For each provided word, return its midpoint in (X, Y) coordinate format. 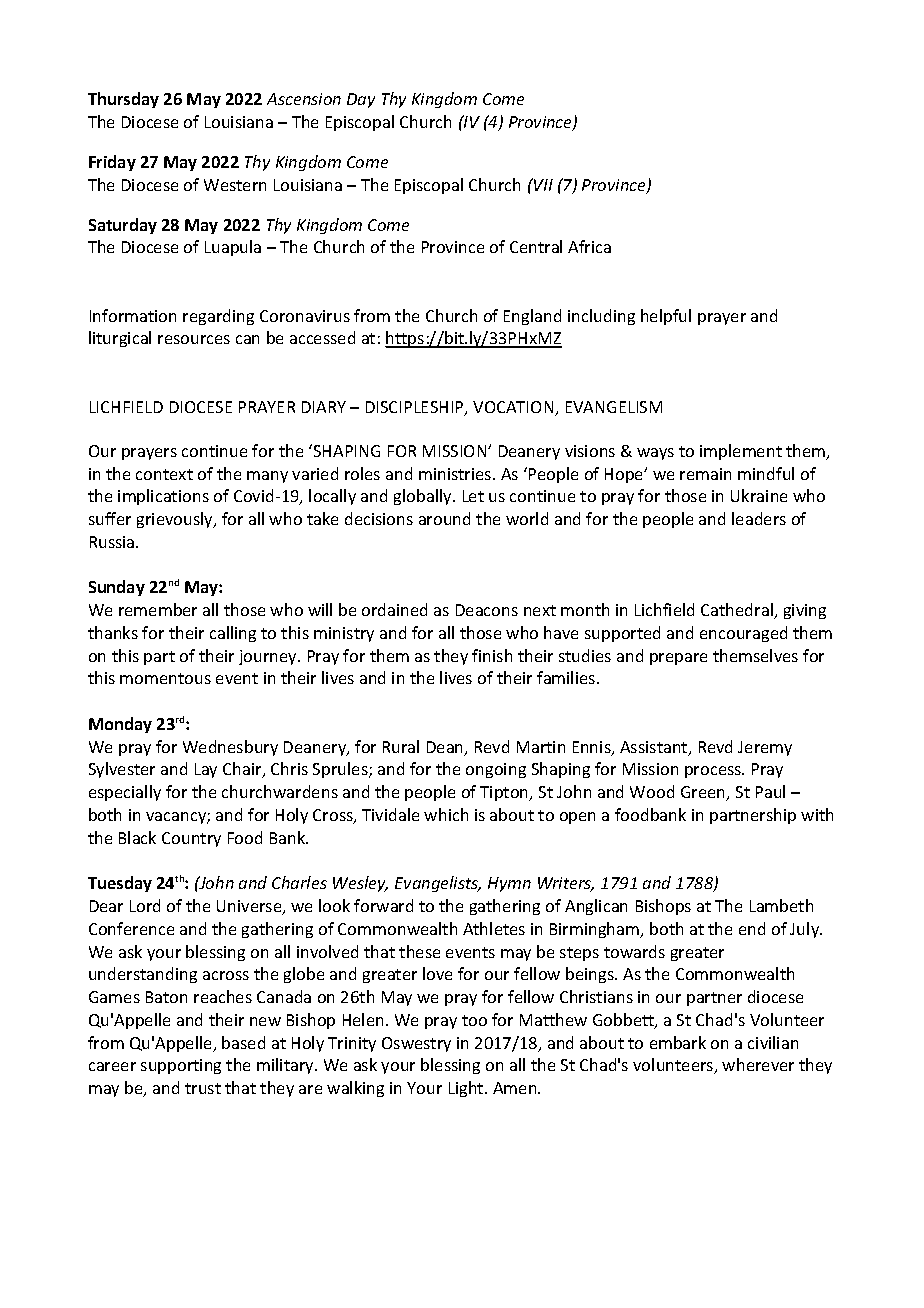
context (164, 474)
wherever (758, 1064)
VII (542, 184)
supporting (181, 1066)
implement (741, 452)
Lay (206, 770)
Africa (589, 246)
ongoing (496, 770)
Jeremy (765, 748)
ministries (456, 474)
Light (467, 1089)
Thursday (123, 100)
